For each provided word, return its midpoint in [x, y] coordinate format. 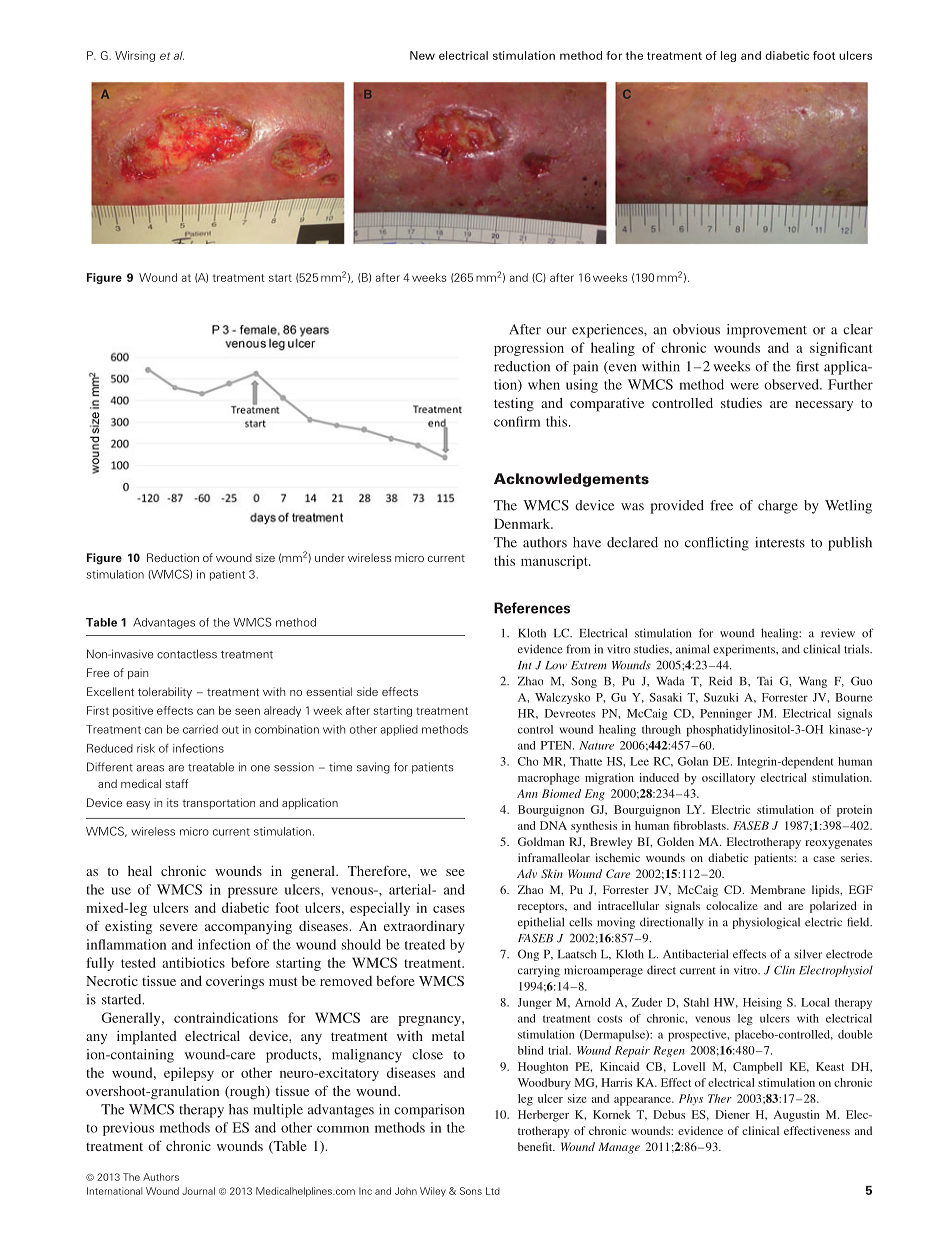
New [422, 55]
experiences [608, 331]
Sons [471, 1191]
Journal [198, 1191]
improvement [767, 331]
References [532, 608]
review [838, 633]
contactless [187, 654]
